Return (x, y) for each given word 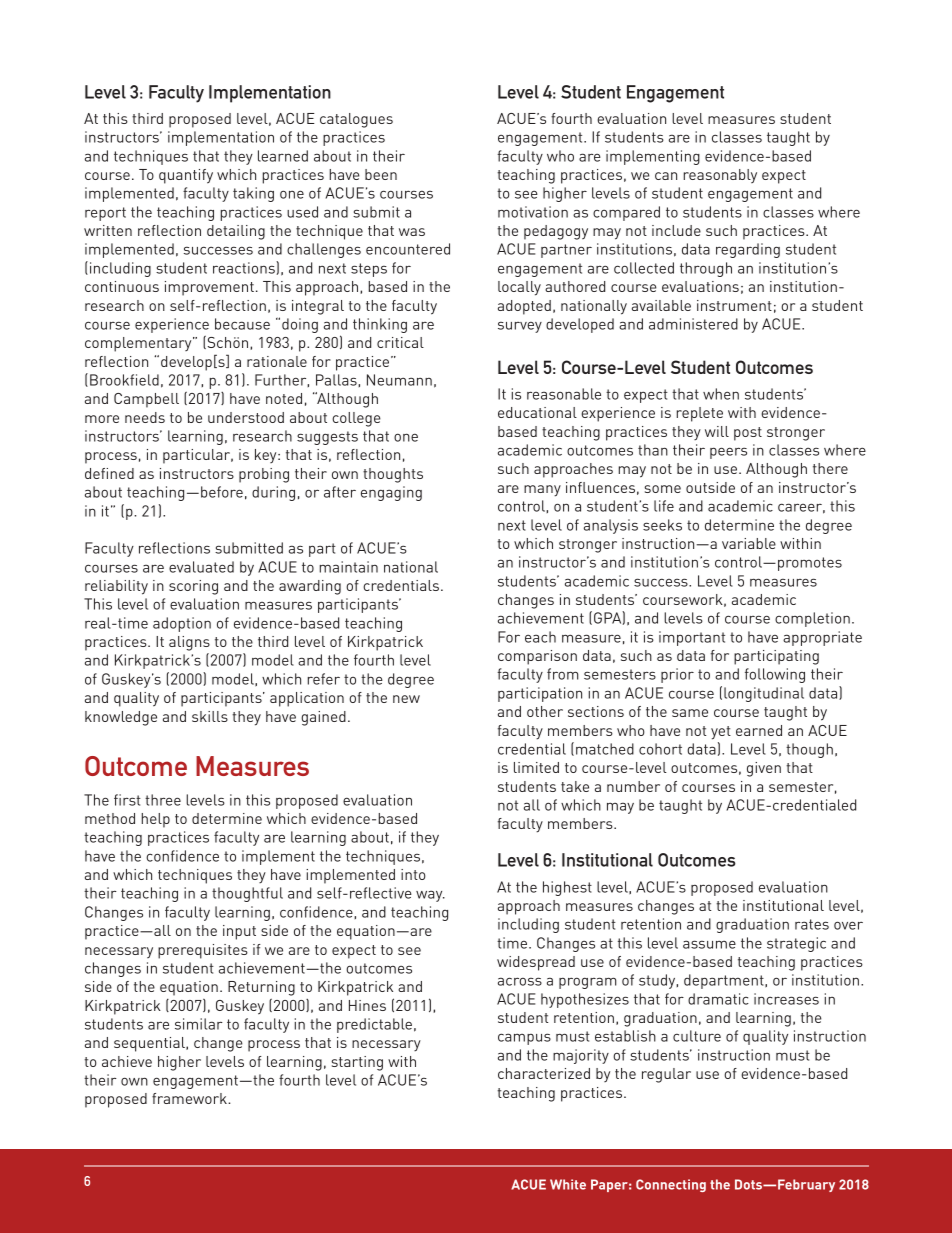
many (542, 491)
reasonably (720, 176)
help (155, 820)
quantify (186, 176)
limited (536, 767)
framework (190, 1098)
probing (264, 475)
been (381, 174)
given (764, 769)
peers (728, 453)
